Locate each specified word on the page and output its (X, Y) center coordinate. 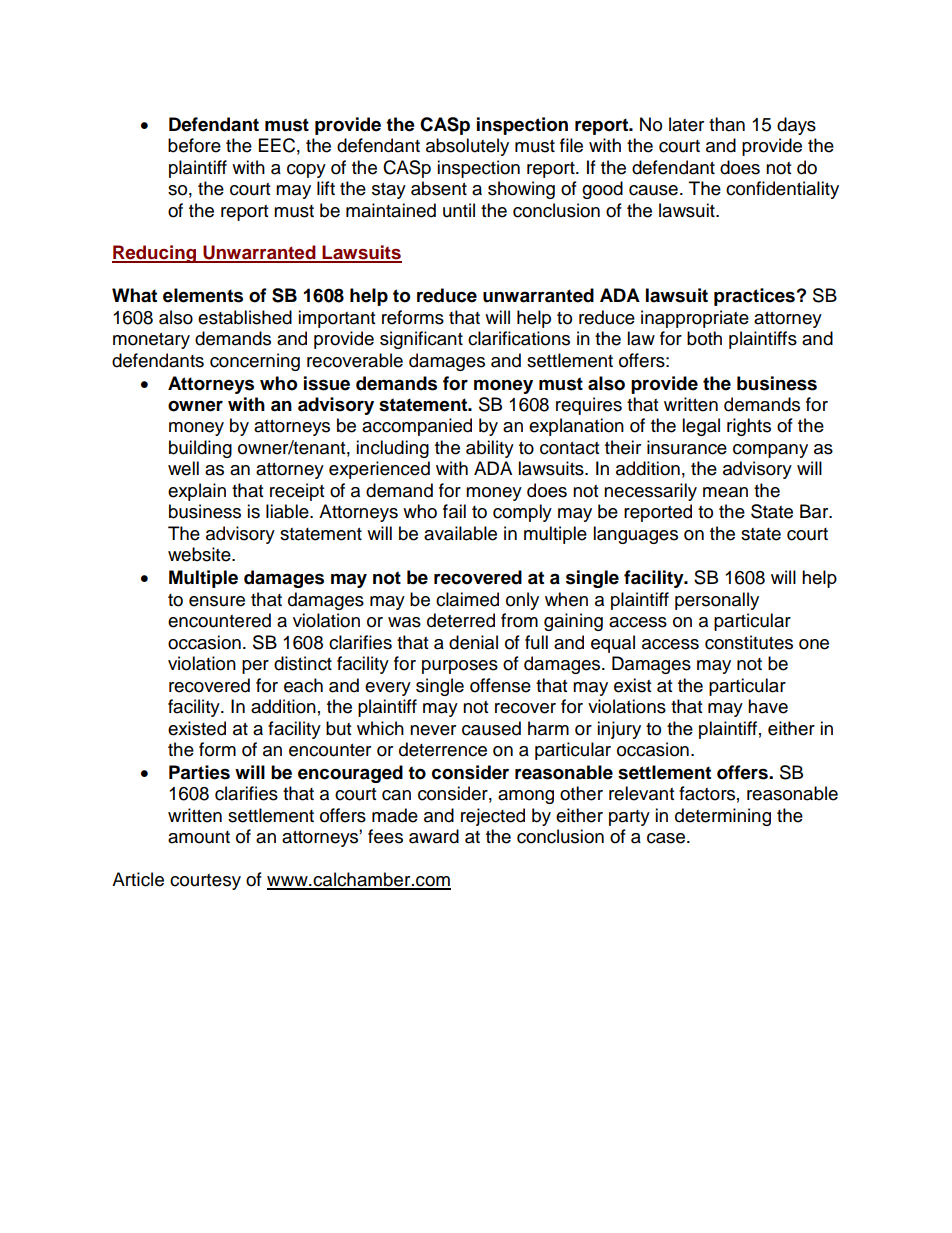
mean (725, 492)
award (434, 836)
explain (197, 492)
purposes (460, 667)
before (194, 145)
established (245, 317)
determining (723, 817)
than (727, 124)
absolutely (467, 147)
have (768, 706)
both (704, 338)
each (303, 685)
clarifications (519, 338)
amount (199, 837)
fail (454, 511)
